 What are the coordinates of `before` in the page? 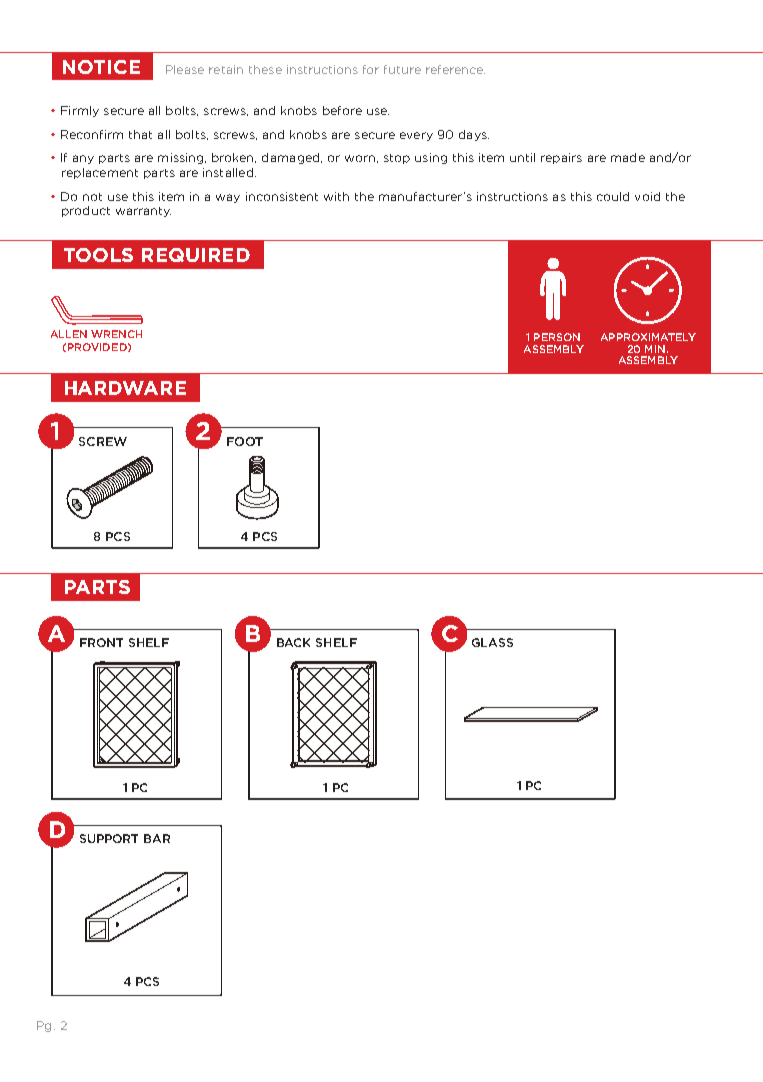 It's located at (342, 110).
